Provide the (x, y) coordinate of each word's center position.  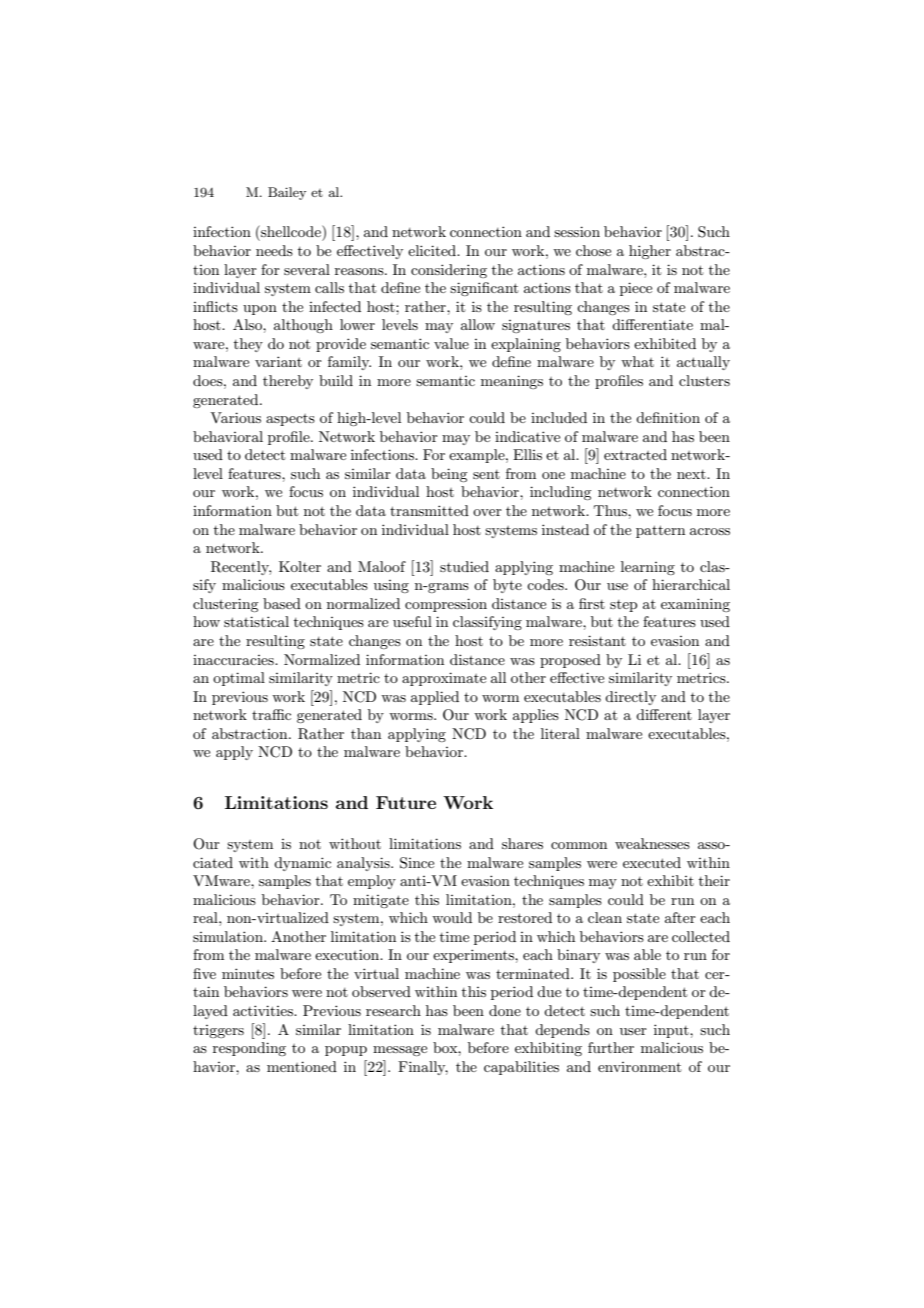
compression (446, 605)
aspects (290, 420)
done (505, 1010)
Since (417, 863)
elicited (433, 250)
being (449, 475)
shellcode (291, 231)
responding (249, 1049)
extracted (635, 454)
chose (593, 250)
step (623, 606)
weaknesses (652, 843)
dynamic (302, 864)
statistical (256, 621)
